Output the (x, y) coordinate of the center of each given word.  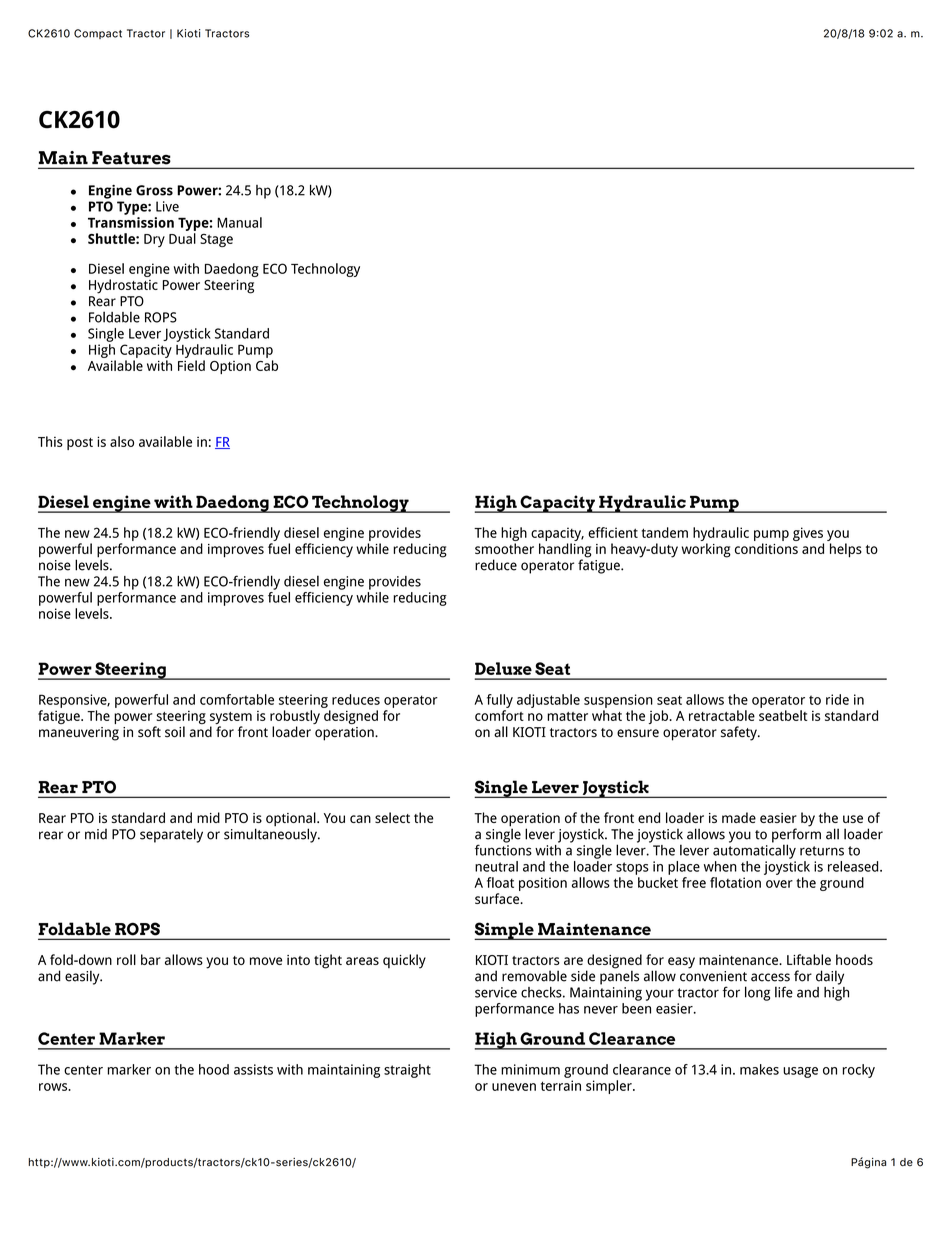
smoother (504, 548)
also (122, 441)
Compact (98, 34)
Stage (216, 240)
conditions (766, 548)
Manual (239, 222)
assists (253, 1069)
